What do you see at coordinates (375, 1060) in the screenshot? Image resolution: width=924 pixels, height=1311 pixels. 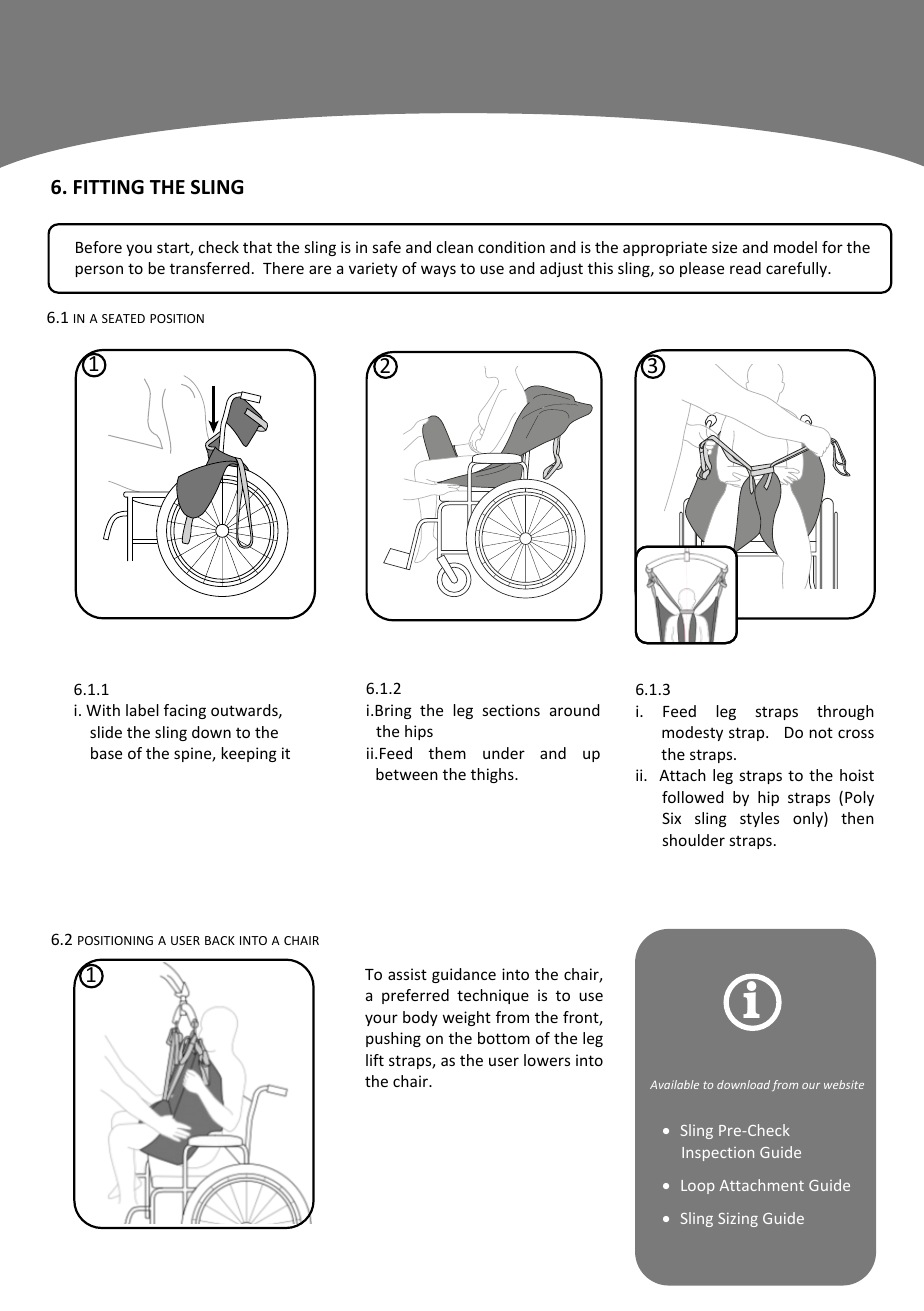 I see `lift` at bounding box center [375, 1060].
